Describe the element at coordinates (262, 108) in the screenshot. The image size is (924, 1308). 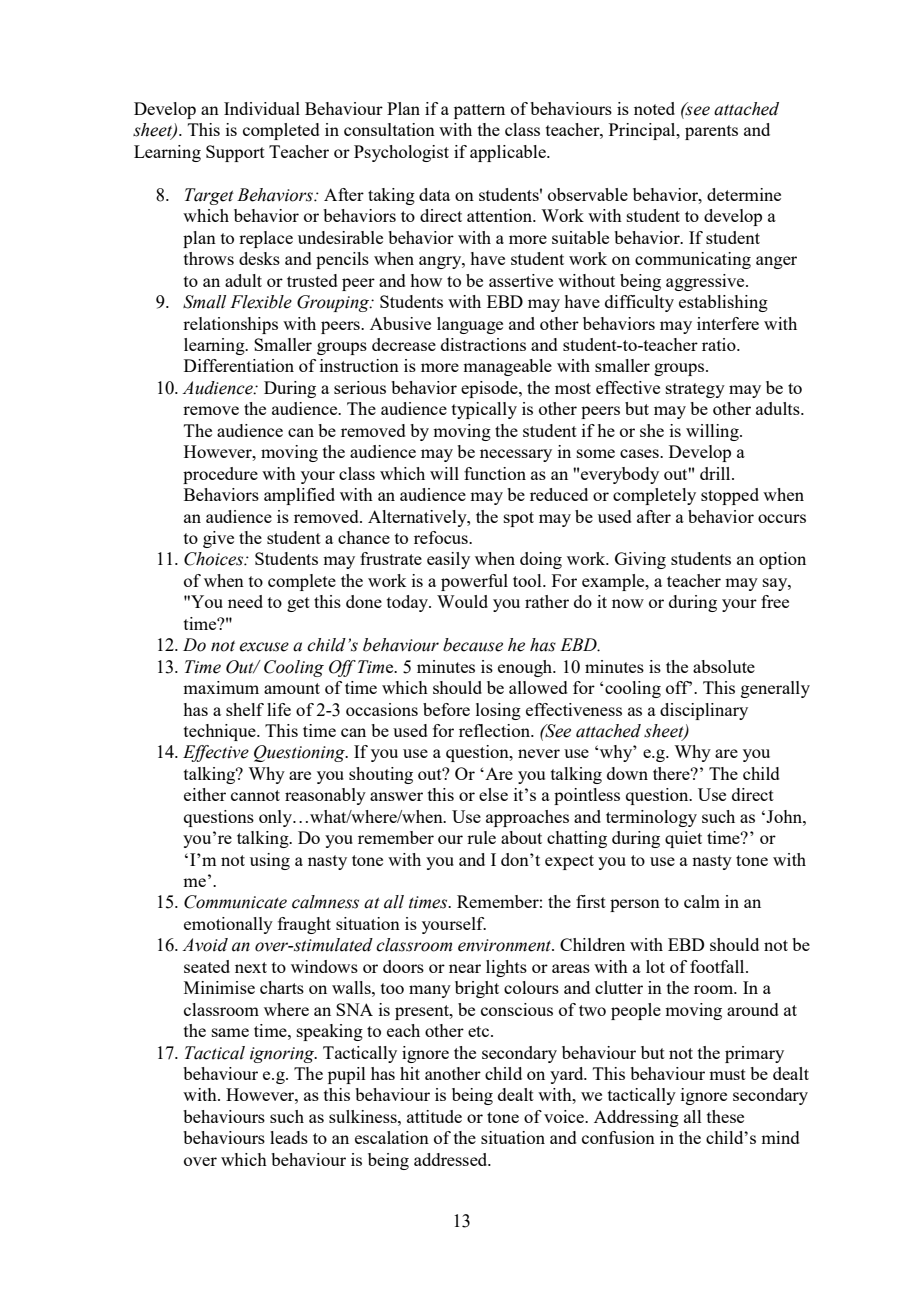
I see `Individual` at that location.
